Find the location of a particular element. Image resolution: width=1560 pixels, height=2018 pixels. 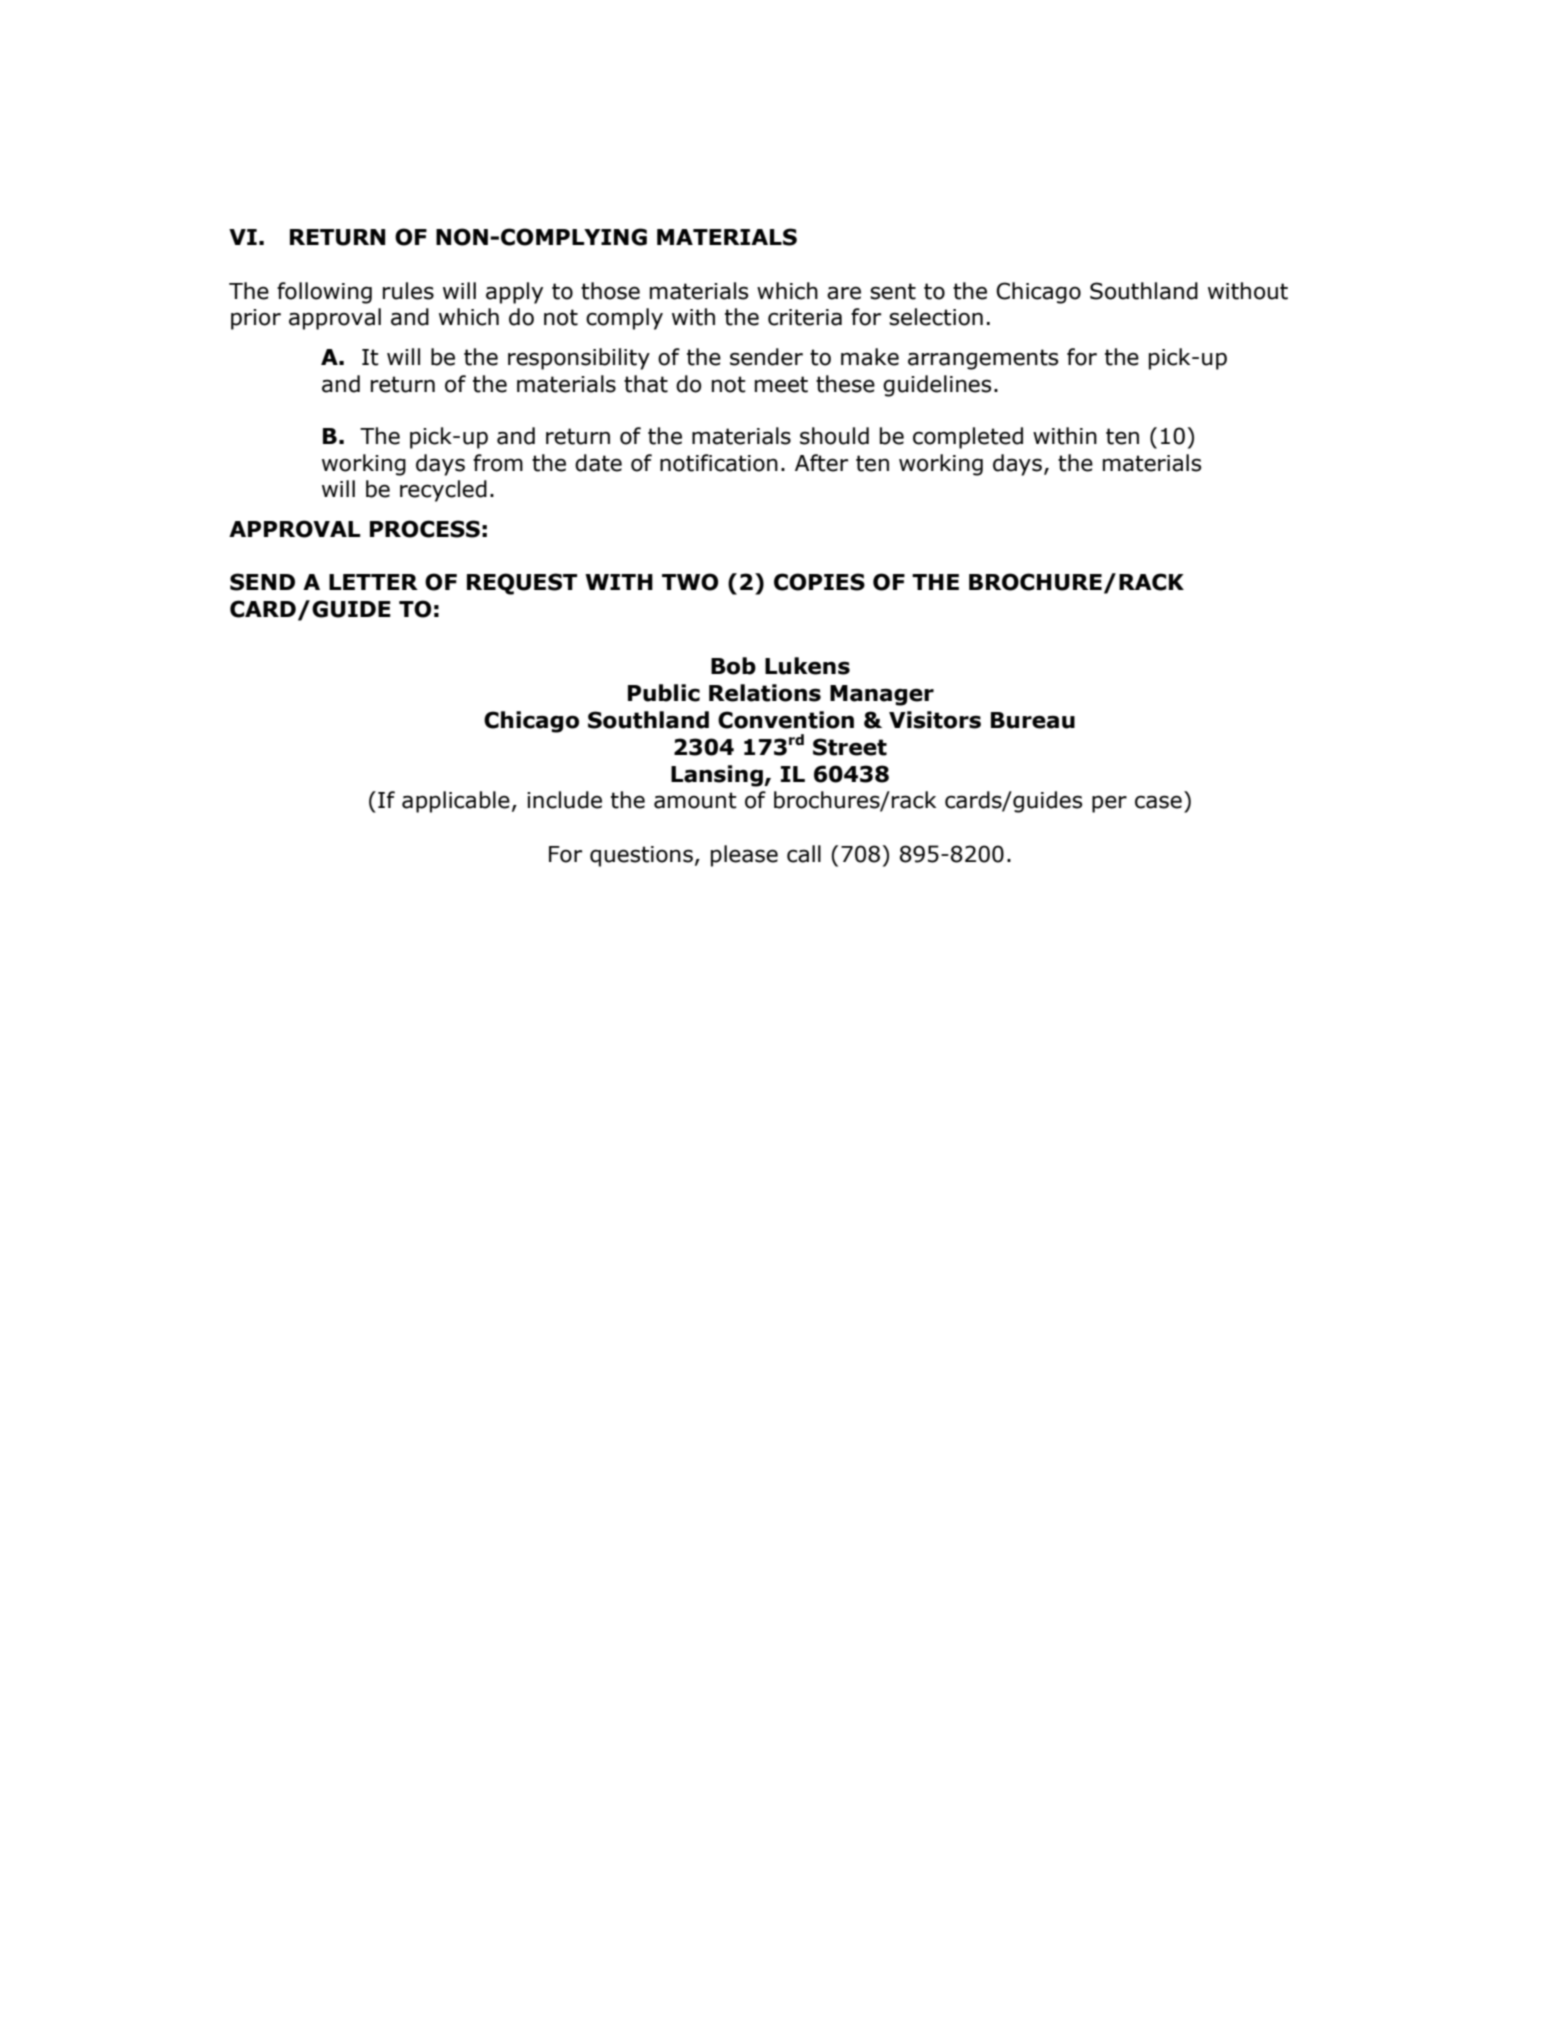

LETTER is located at coordinates (373, 582).
